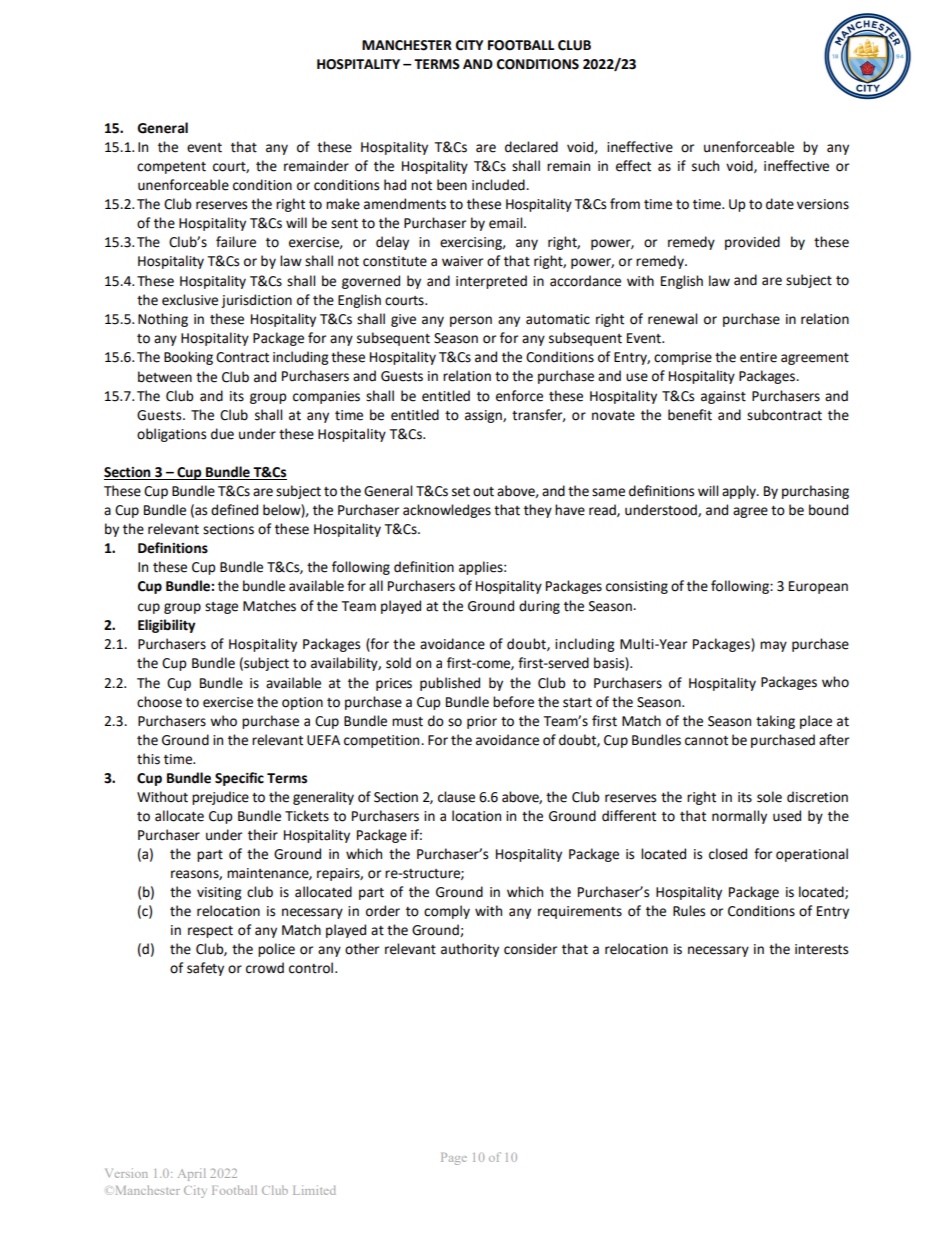 The width and height of the screenshot is (952, 1233). What do you see at coordinates (219, 893) in the screenshot?
I see `visiting` at bounding box center [219, 893].
